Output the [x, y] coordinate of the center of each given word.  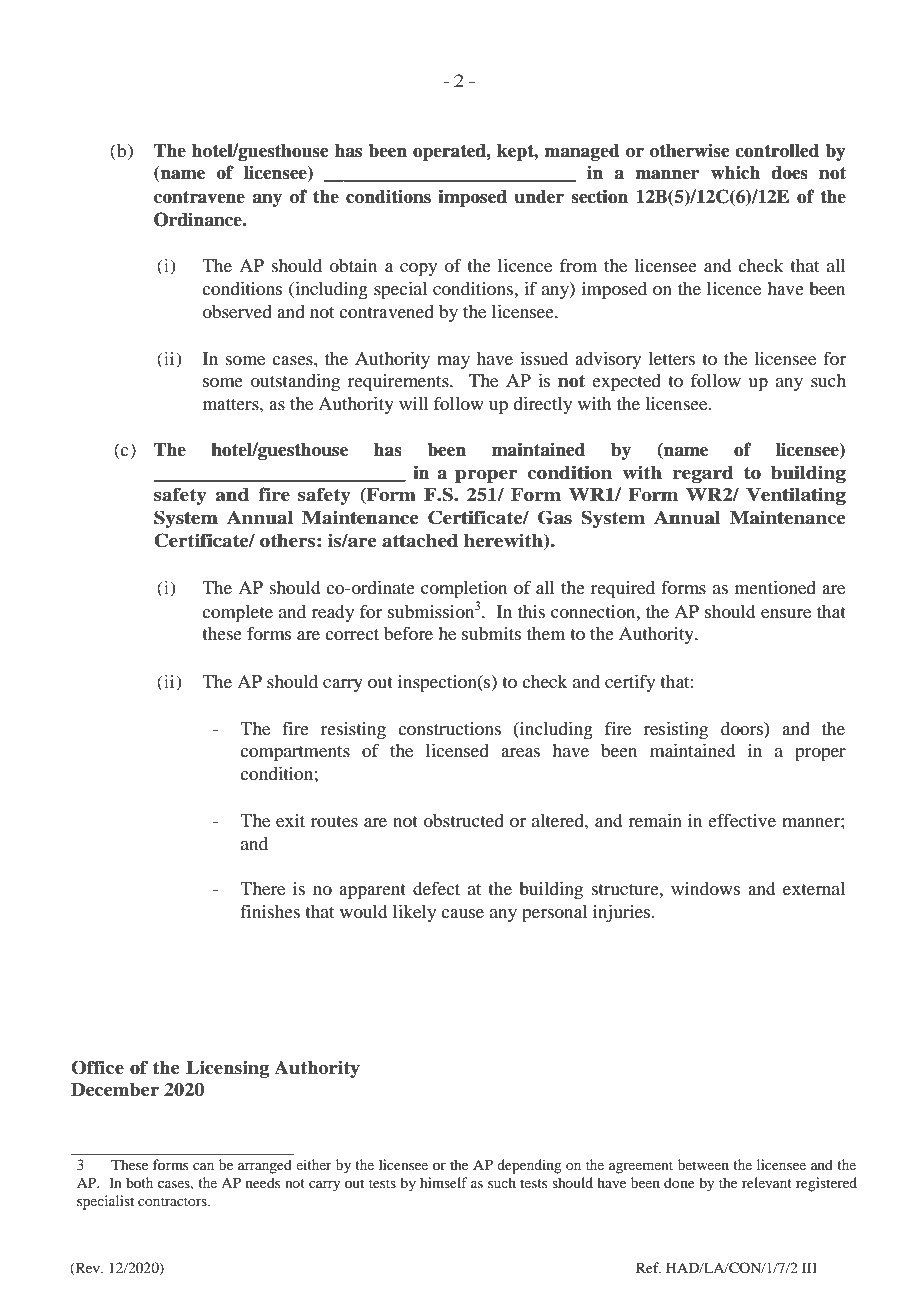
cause [462, 913]
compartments [295, 754]
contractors [173, 1201]
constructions [449, 728]
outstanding [295, 383]
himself [444, 1182]
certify [630, 683]
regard [703, 474]
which [735, 172]
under [539, 197]
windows [705, 888]
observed [237, 311]
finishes [270, 911]
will [413, 403]
